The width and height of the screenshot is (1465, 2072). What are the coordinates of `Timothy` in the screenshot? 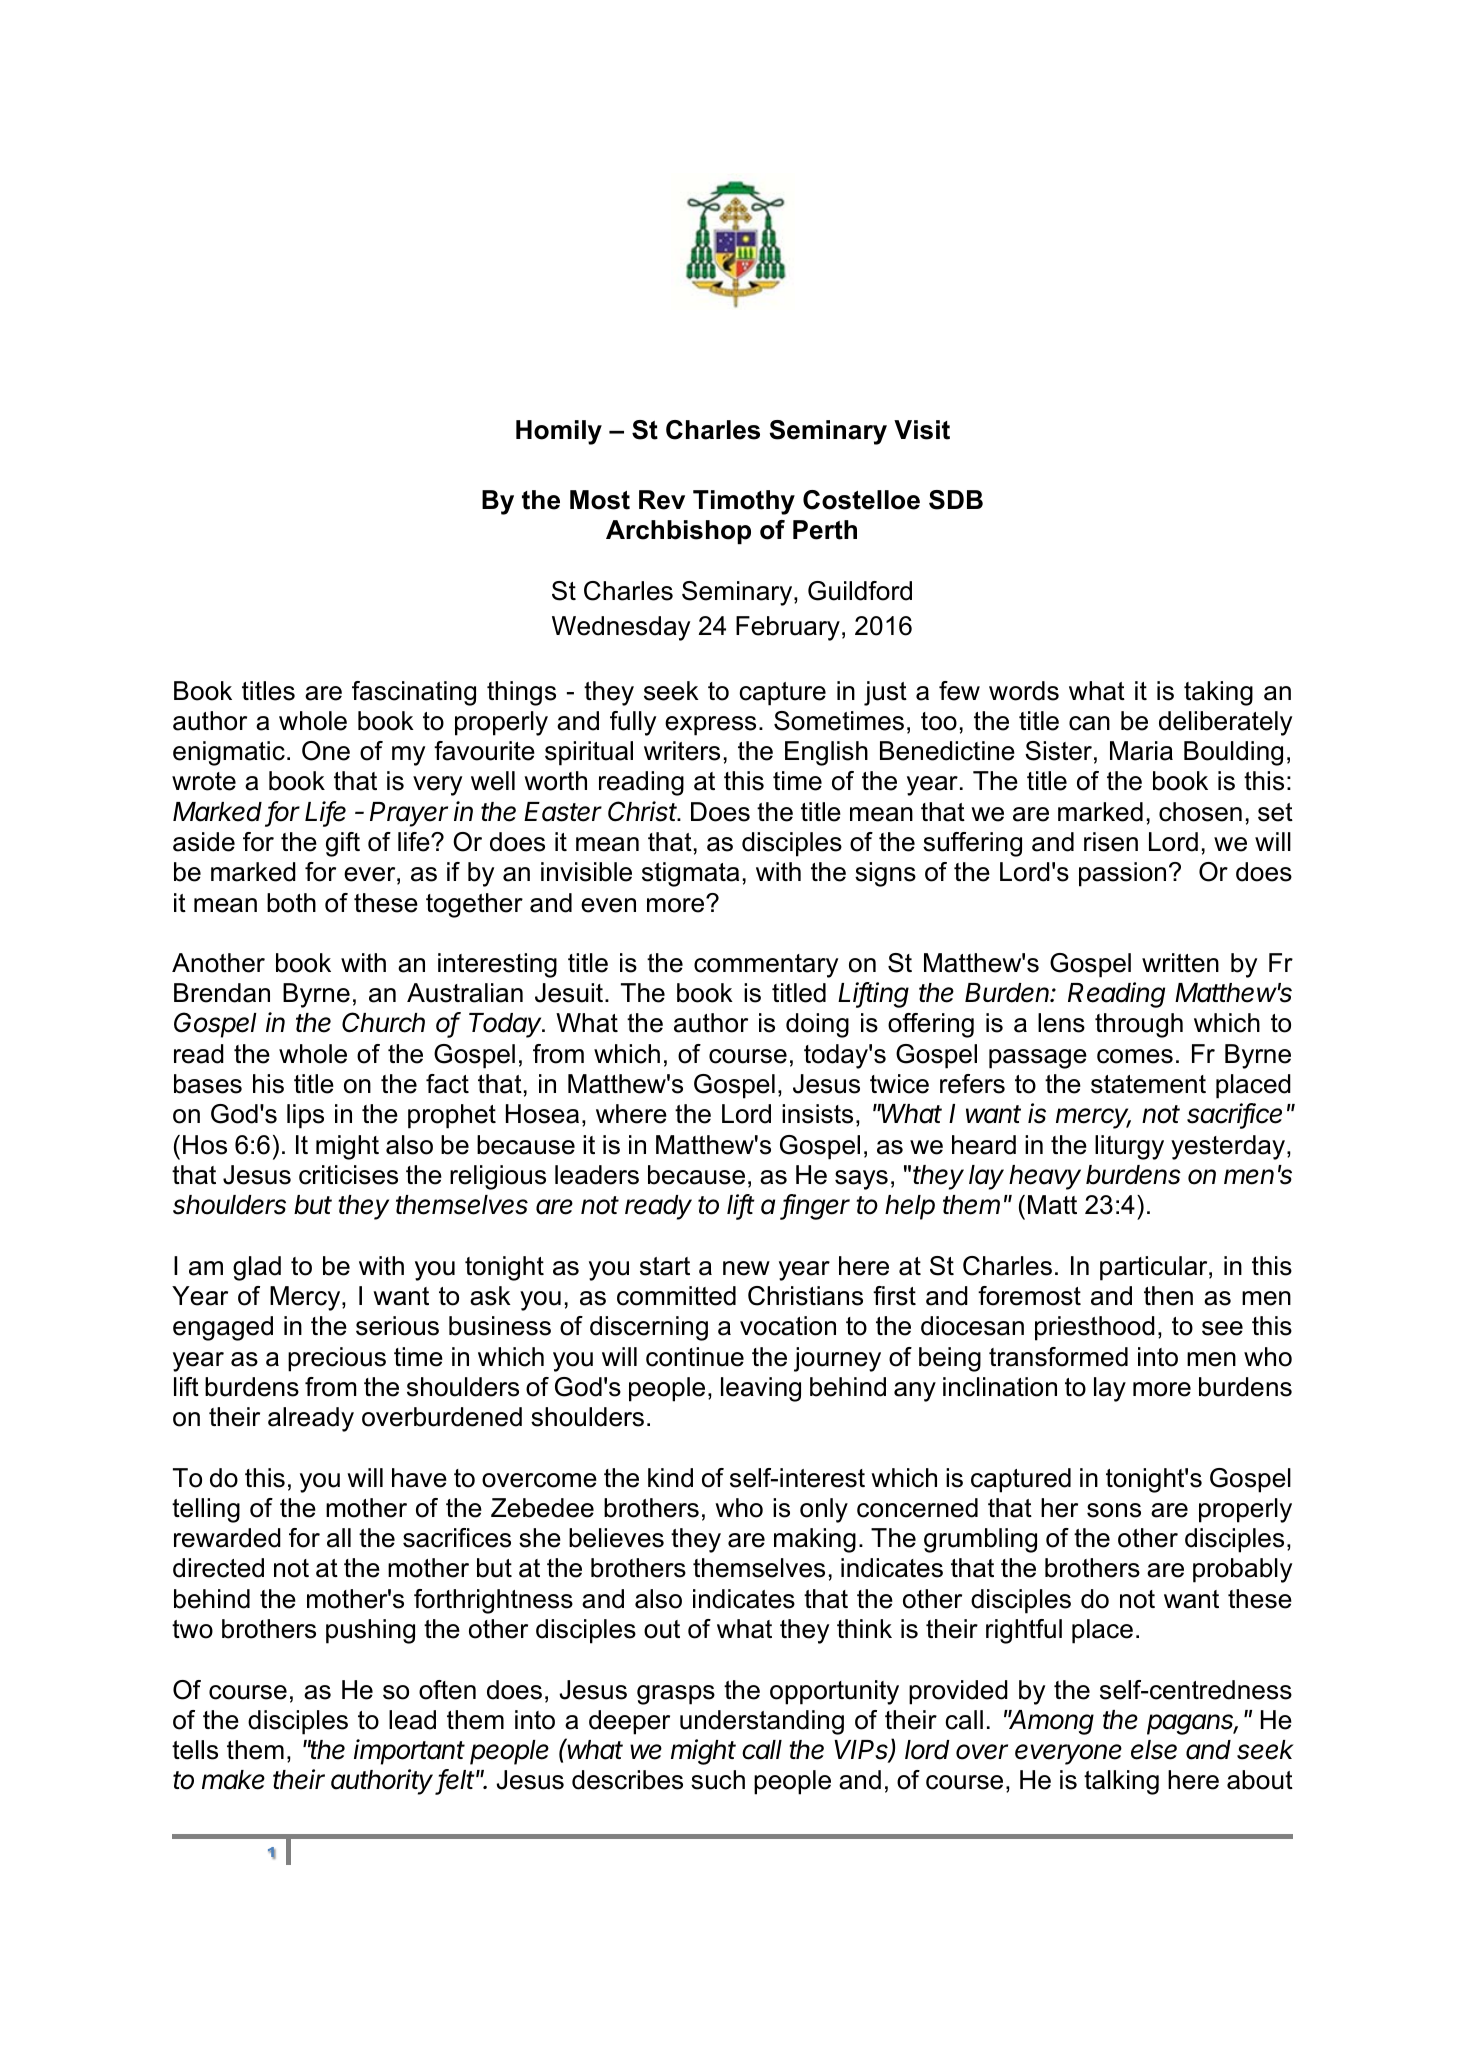 It's located at (744, 502).
